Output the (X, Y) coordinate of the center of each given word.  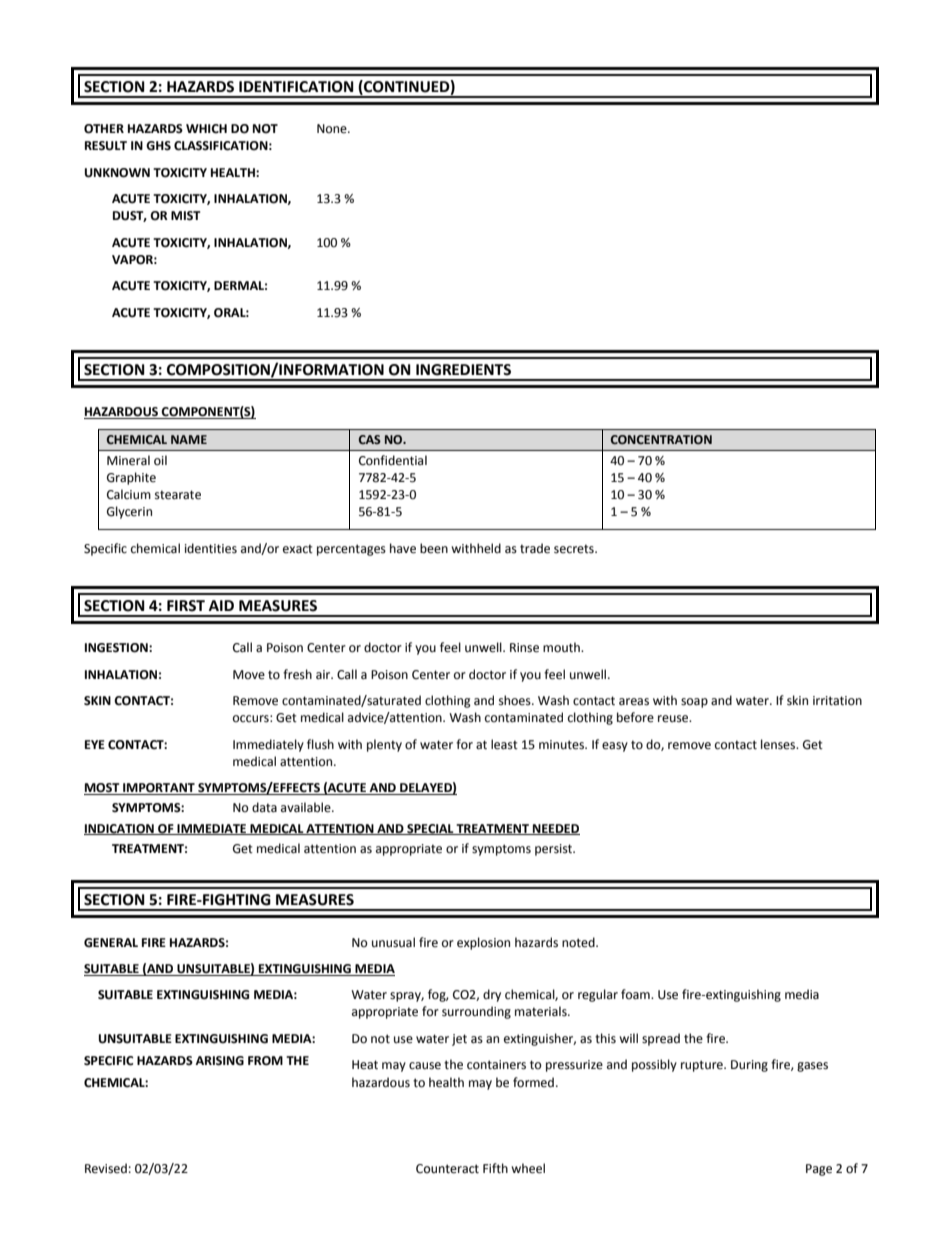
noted (579, 942)
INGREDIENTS (463, 370)
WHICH (206, 129)
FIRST (186, 606)
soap (694, 703)
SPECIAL (430, 829)
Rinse (524, 648)
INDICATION (120, 829)
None (333, 129)
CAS (370, 439)
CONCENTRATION (661, 439)
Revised (106, 1168)
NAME (189, 439)
